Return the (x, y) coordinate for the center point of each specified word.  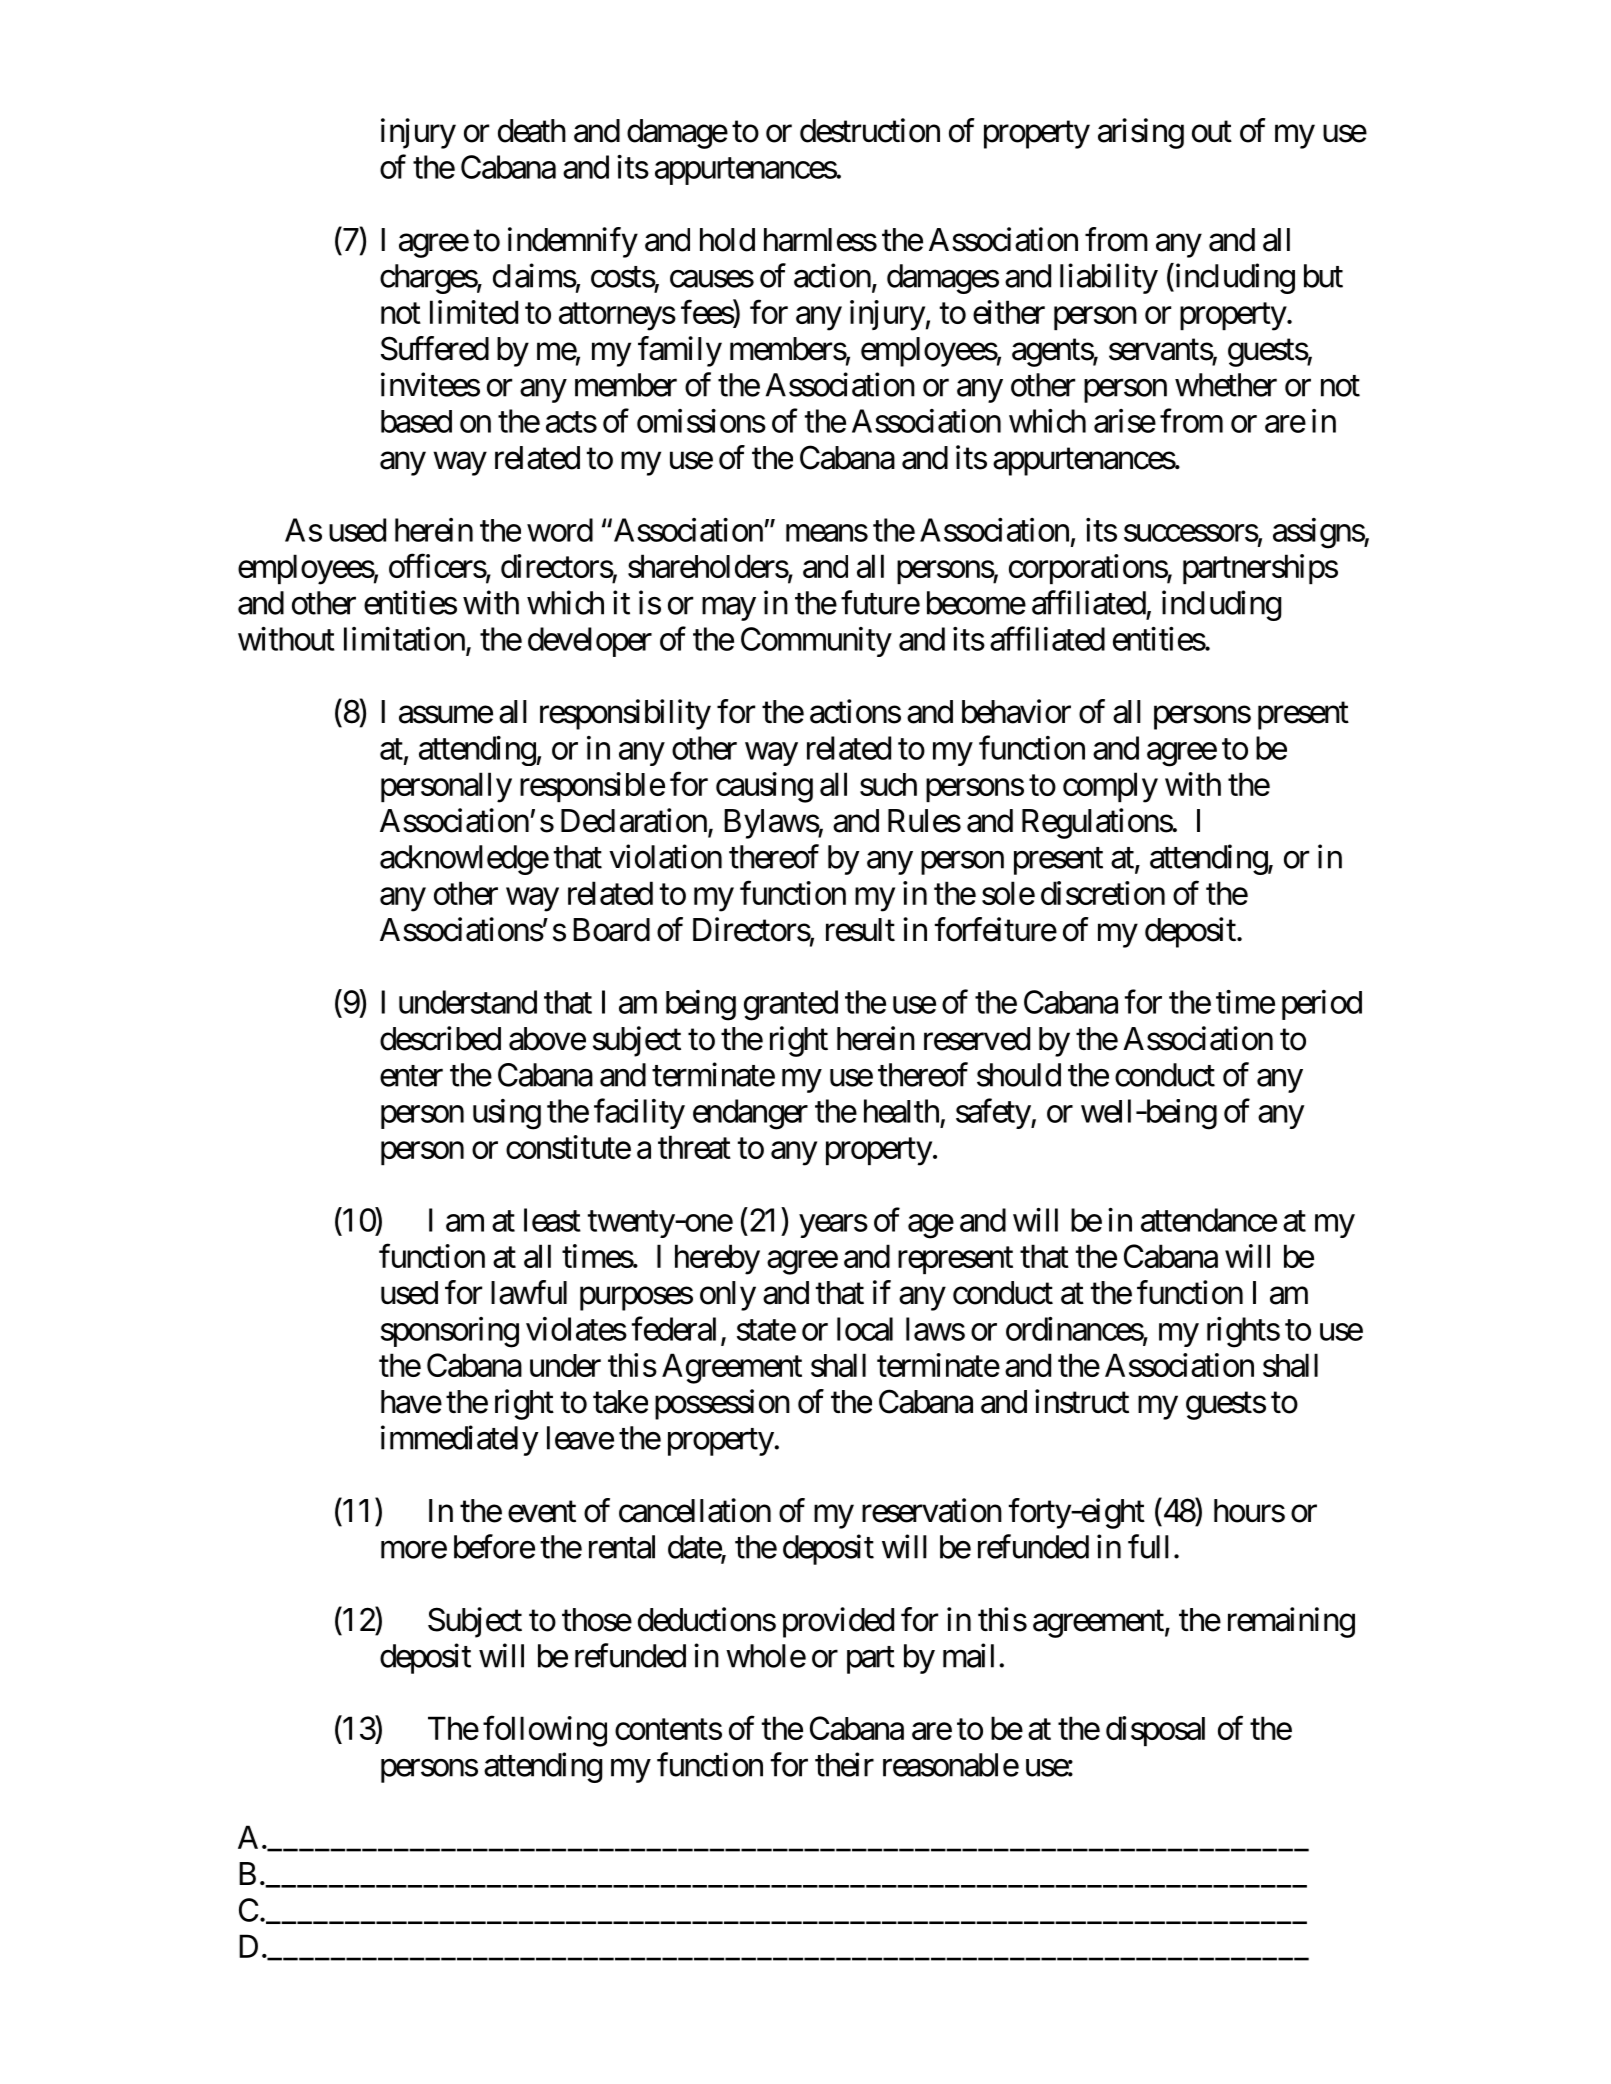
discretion (1103, 893)
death (532, 131)
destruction (870, 130)
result (860, 930)
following (545, 1731)
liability (1109, 278)
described (440, 1038)
